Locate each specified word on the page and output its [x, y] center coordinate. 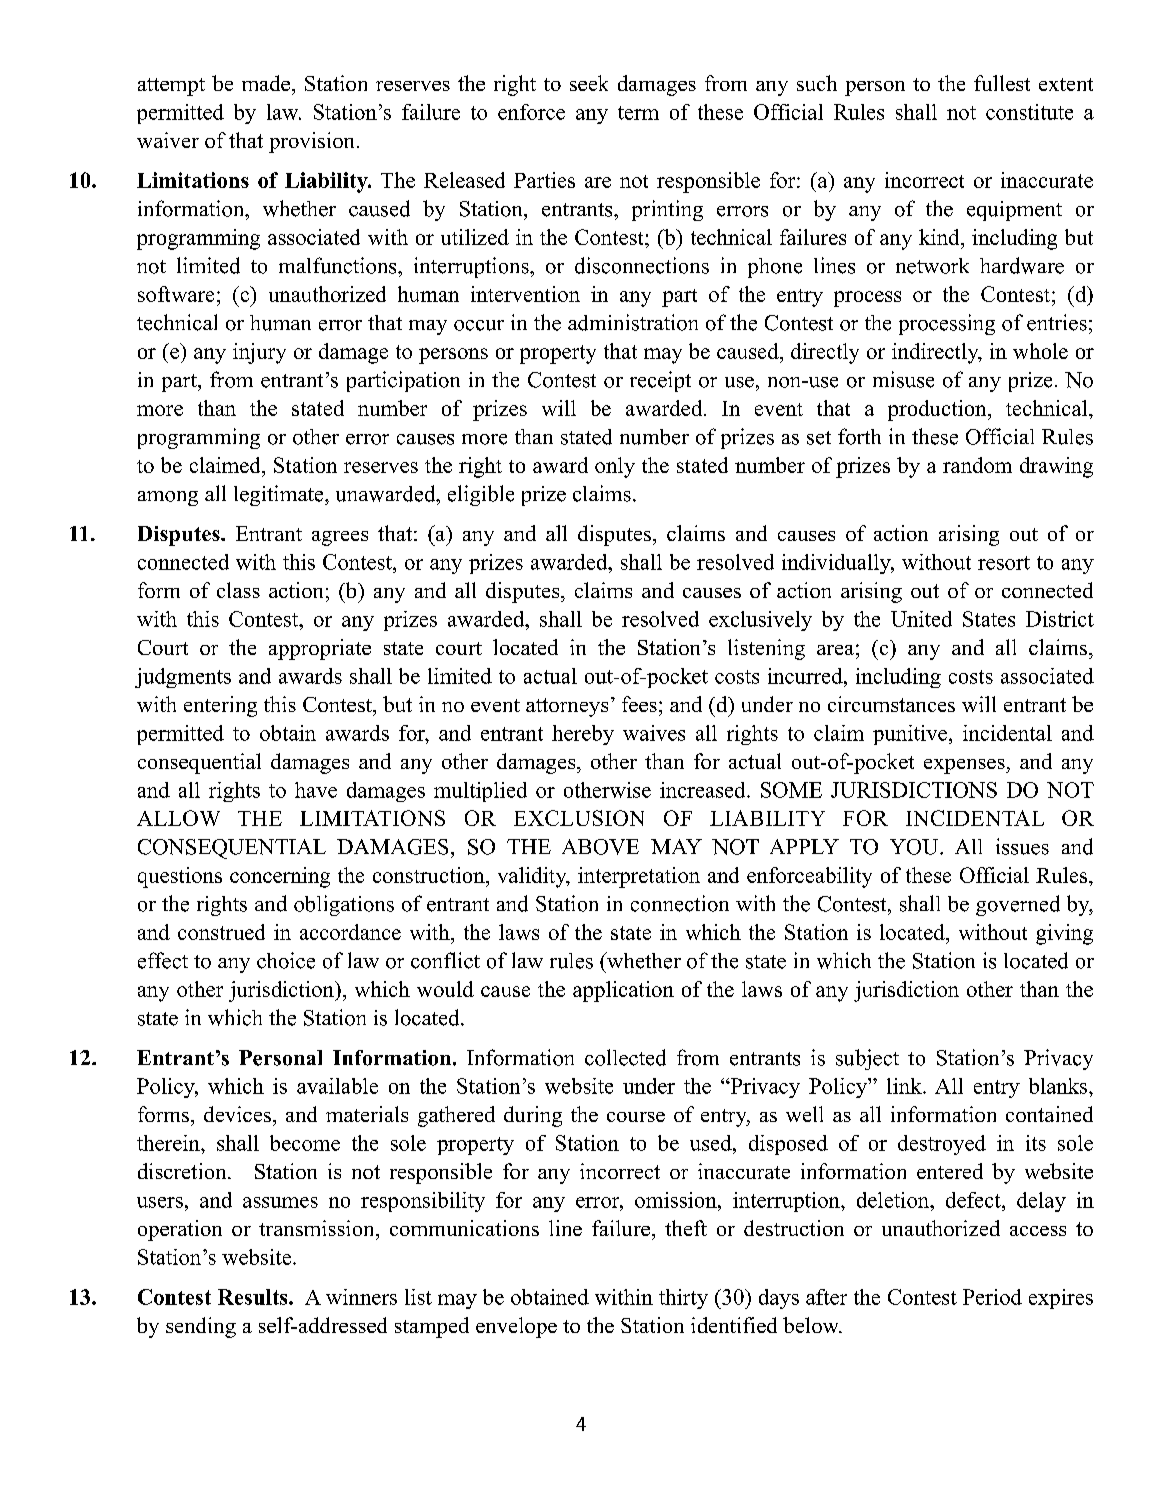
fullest [1002, 83]
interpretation [639, 877]
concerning [280, 877]
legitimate [280, 495]
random [977, 465]
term [638, 113]
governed [1018, 905]
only [615, 467]
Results [254, 1297]
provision [311, 142]
